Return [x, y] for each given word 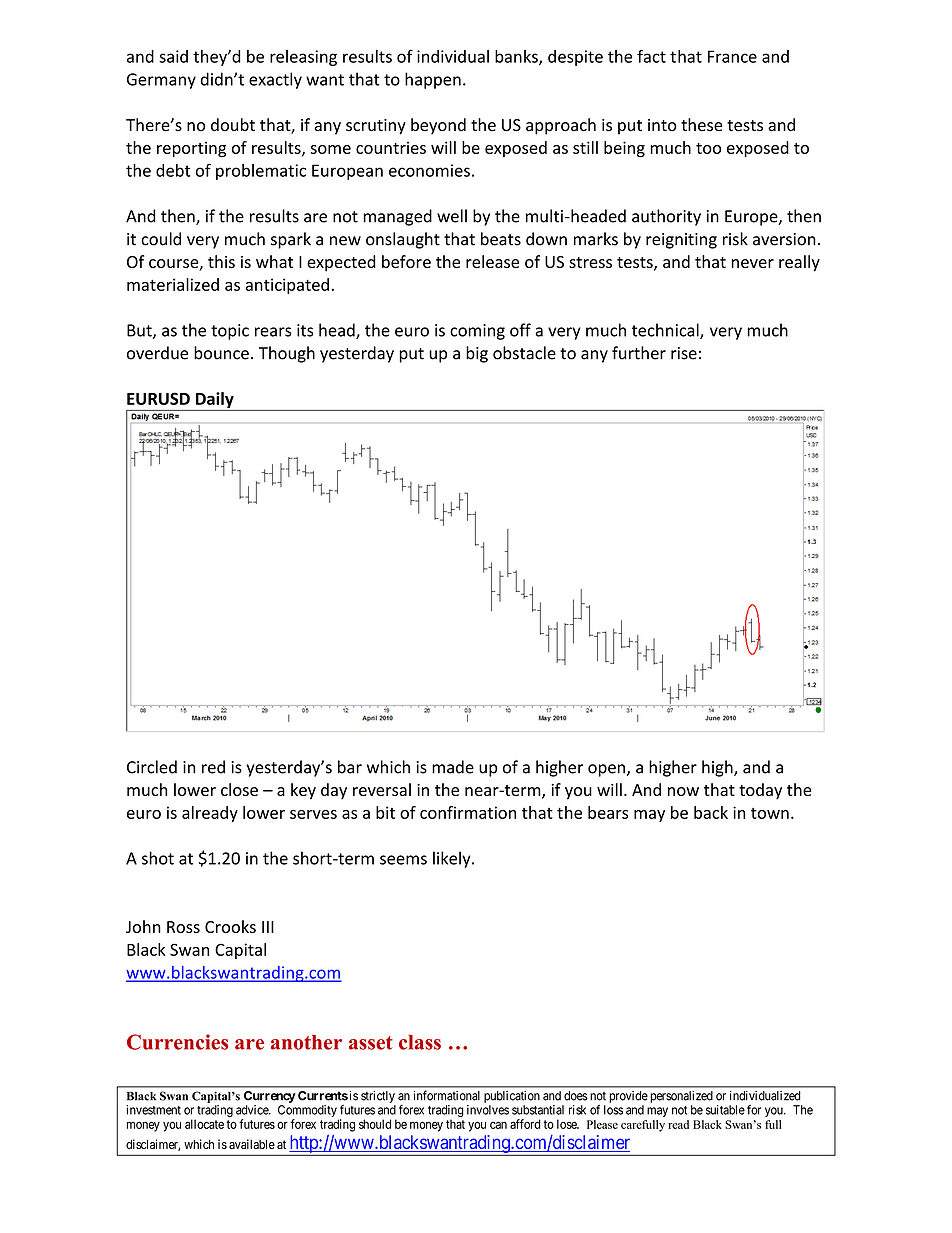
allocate [204, 1124]
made [453, 767]
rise [684, 353]
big [477, 354]
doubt [233, 125]
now [683, 791]
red [213, 767]
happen [433, 80]
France [732, 56]
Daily [215, 400]
